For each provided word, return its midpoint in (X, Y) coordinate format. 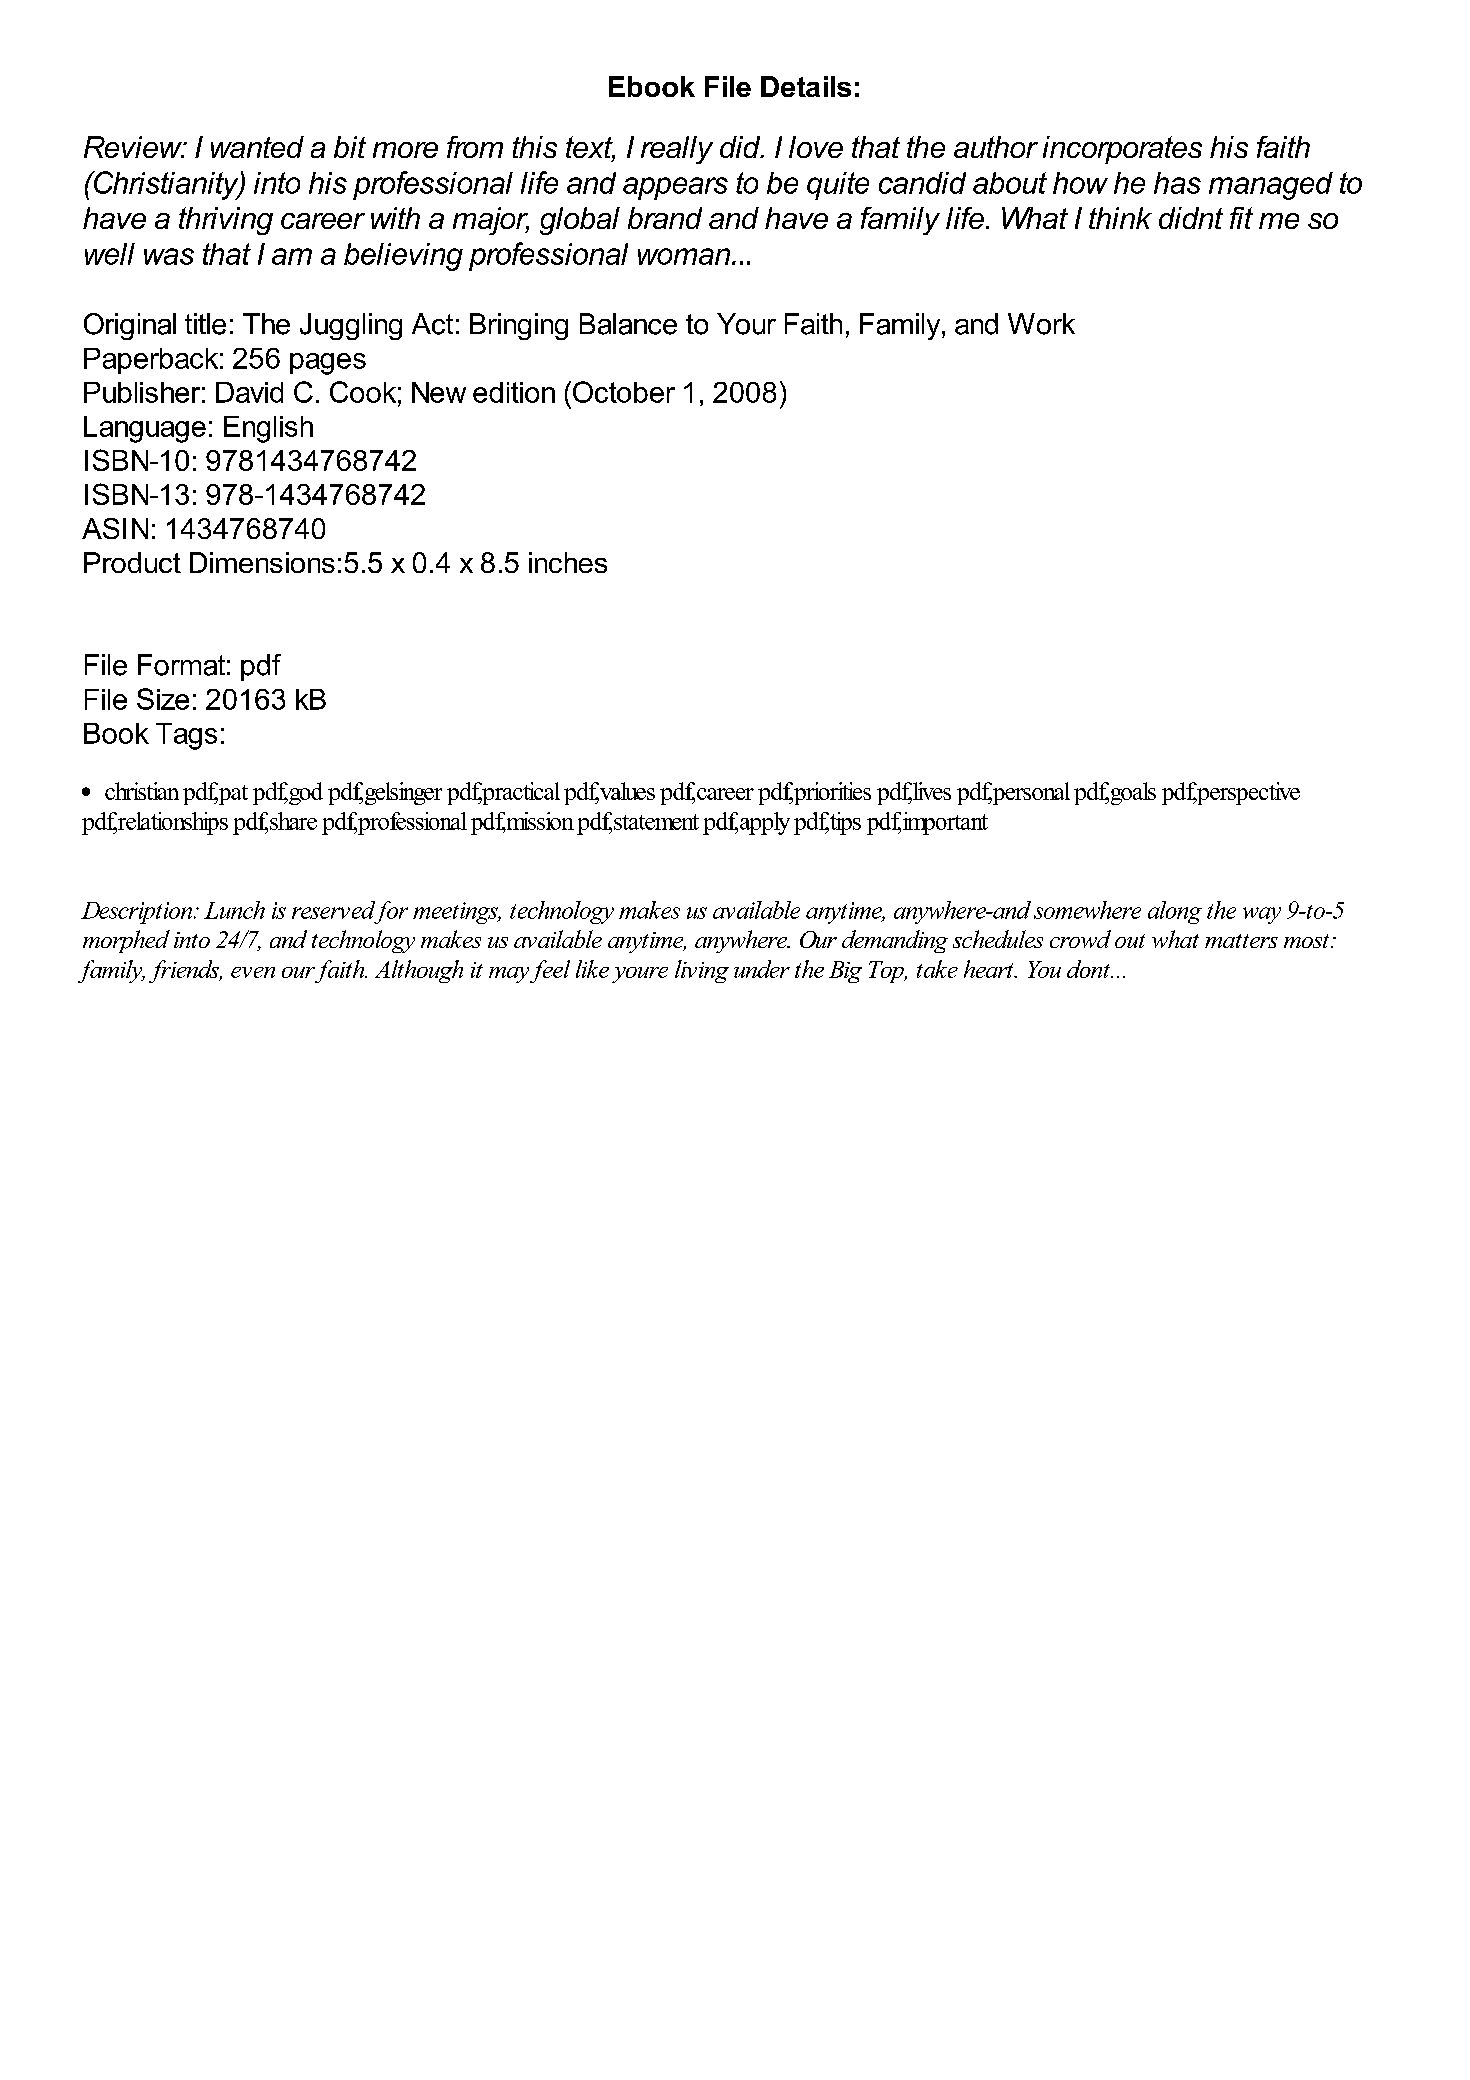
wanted (257, 147)
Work (1041, 324)
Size (163, 699)
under (762, 969)
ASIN (115, 528)
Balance (628, 324)
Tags (186, 736)
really (677, 150)
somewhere (1087, 910)
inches (568, 562)
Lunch (234, 910)
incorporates (1122, 150)
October (624, 392)
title (205, 324)
